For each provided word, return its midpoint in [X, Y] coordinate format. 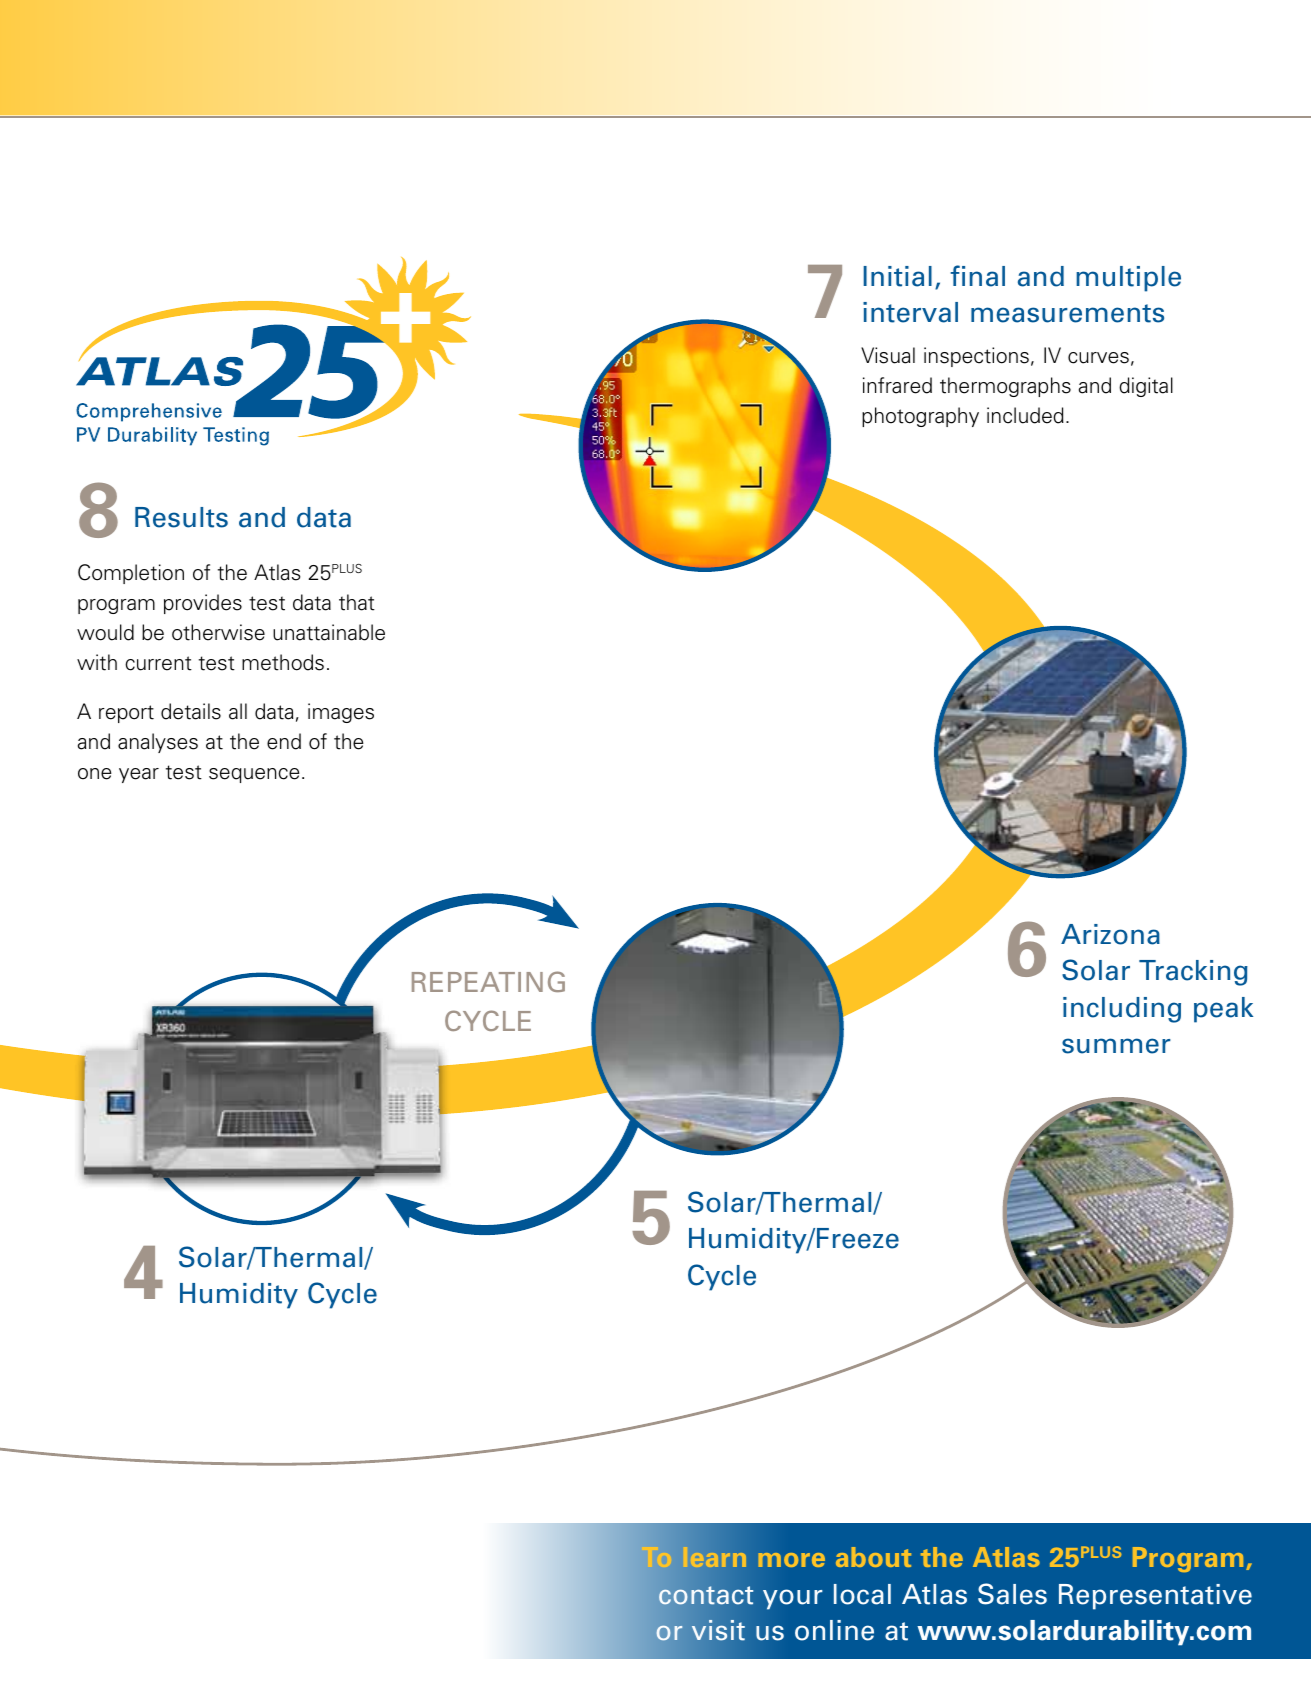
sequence [254, 775]
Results [181, 517]
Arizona [1110, 934]
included [1025, 415]
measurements [1067, 313]
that [357, 602]
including [1122, 1010]
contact [706, 1595]
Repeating [488, 981]
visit [718, 1630]
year [139, 775]
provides [203, 604]
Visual [888, 355]
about [873, 1557]
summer [1116, 1046]
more [791, 1560]
